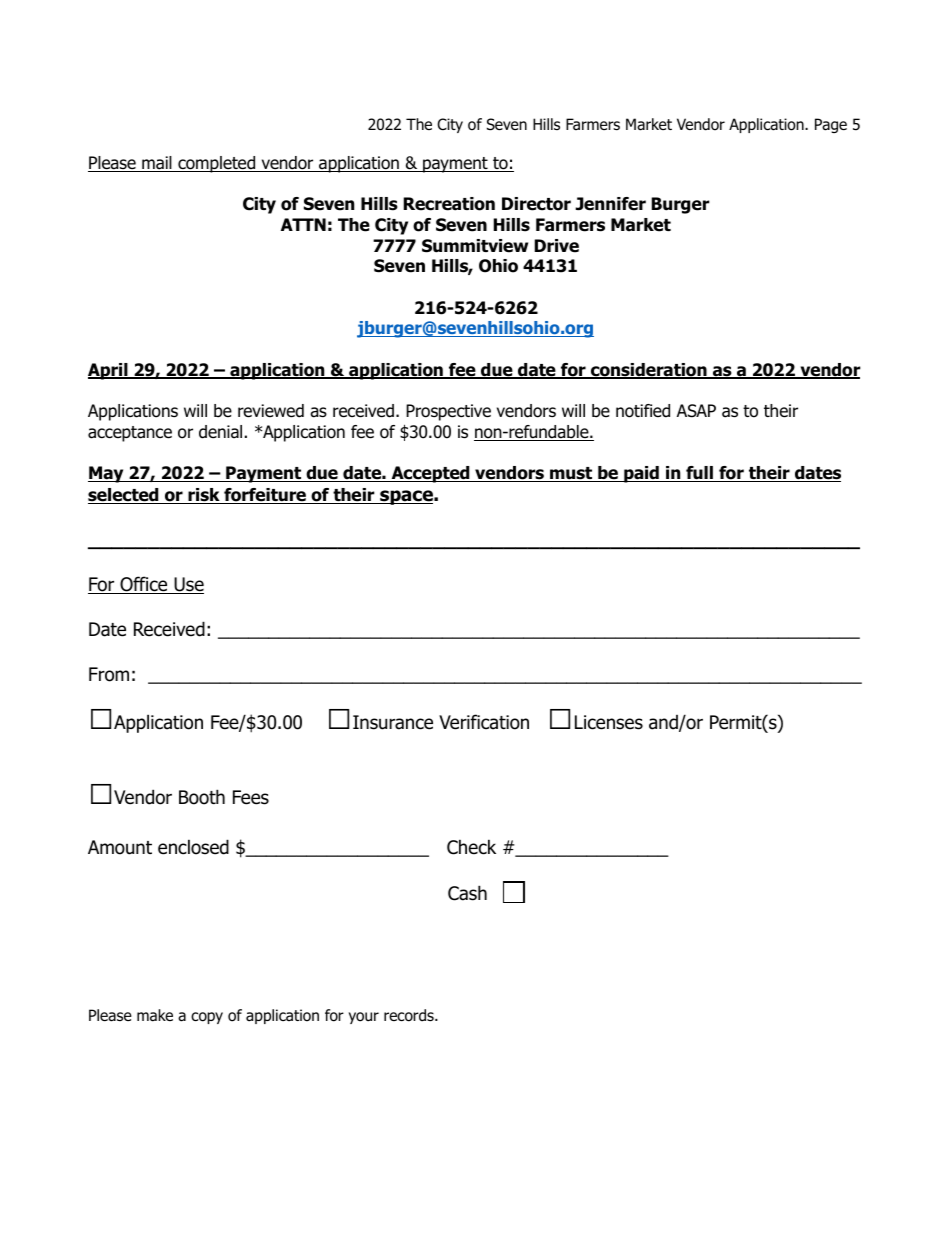 This screenshot has height=1233, width=952. What do you see at coordinates (207, 1018) in the screenshot?
I see `copy` at bounding box center [207, 1018].
